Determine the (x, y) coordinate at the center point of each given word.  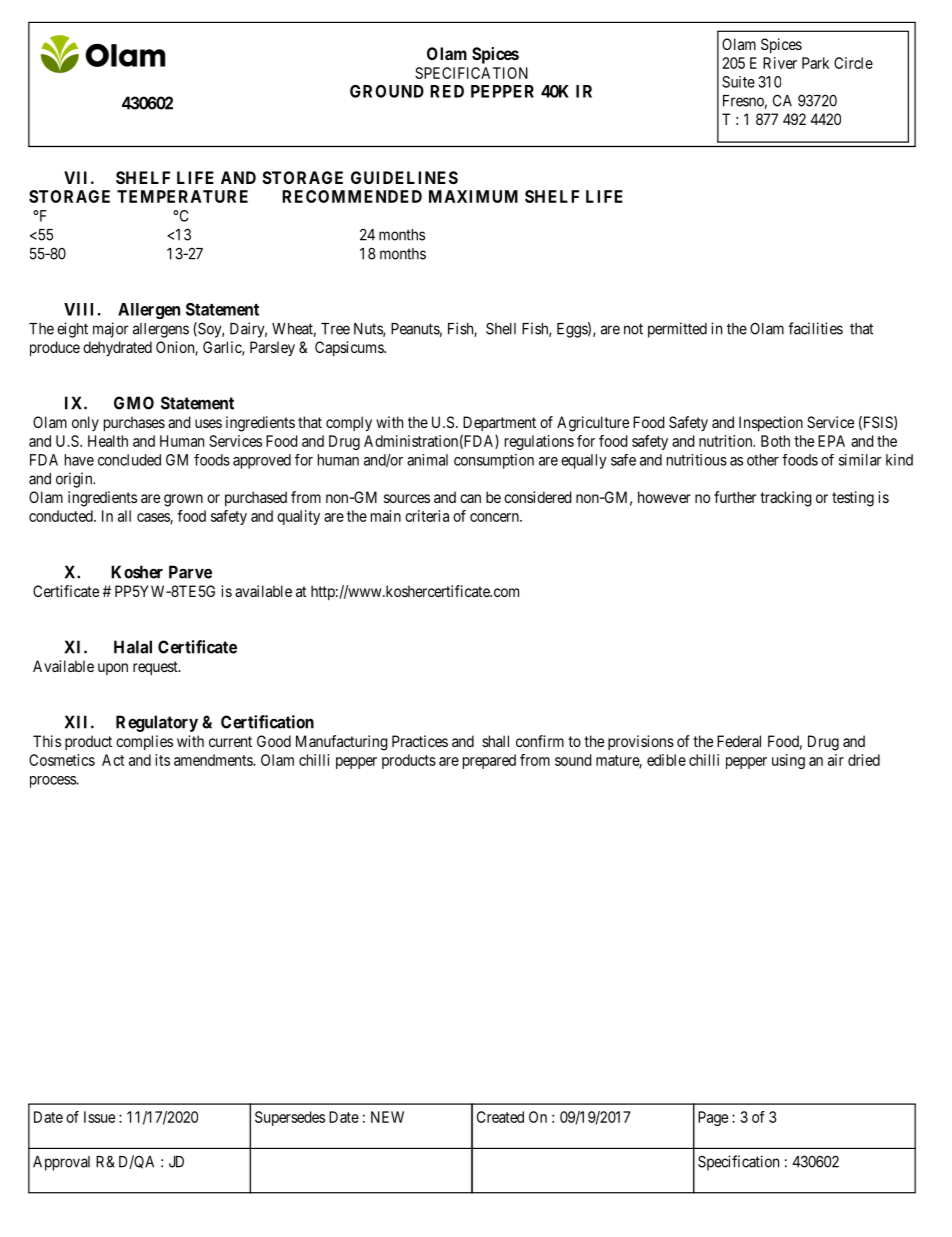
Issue (99, 1117)
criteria (427, 516)
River (780, 63)
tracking (786, 499)
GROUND (387, 91)
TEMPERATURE (182, 196)
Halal (133, 647)
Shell (501, 328)
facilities (815, 328)
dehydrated (117, 348)
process (53, 782)
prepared (489, 761)
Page (713, 1118)
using (788, 761)
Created (500, 1117)
